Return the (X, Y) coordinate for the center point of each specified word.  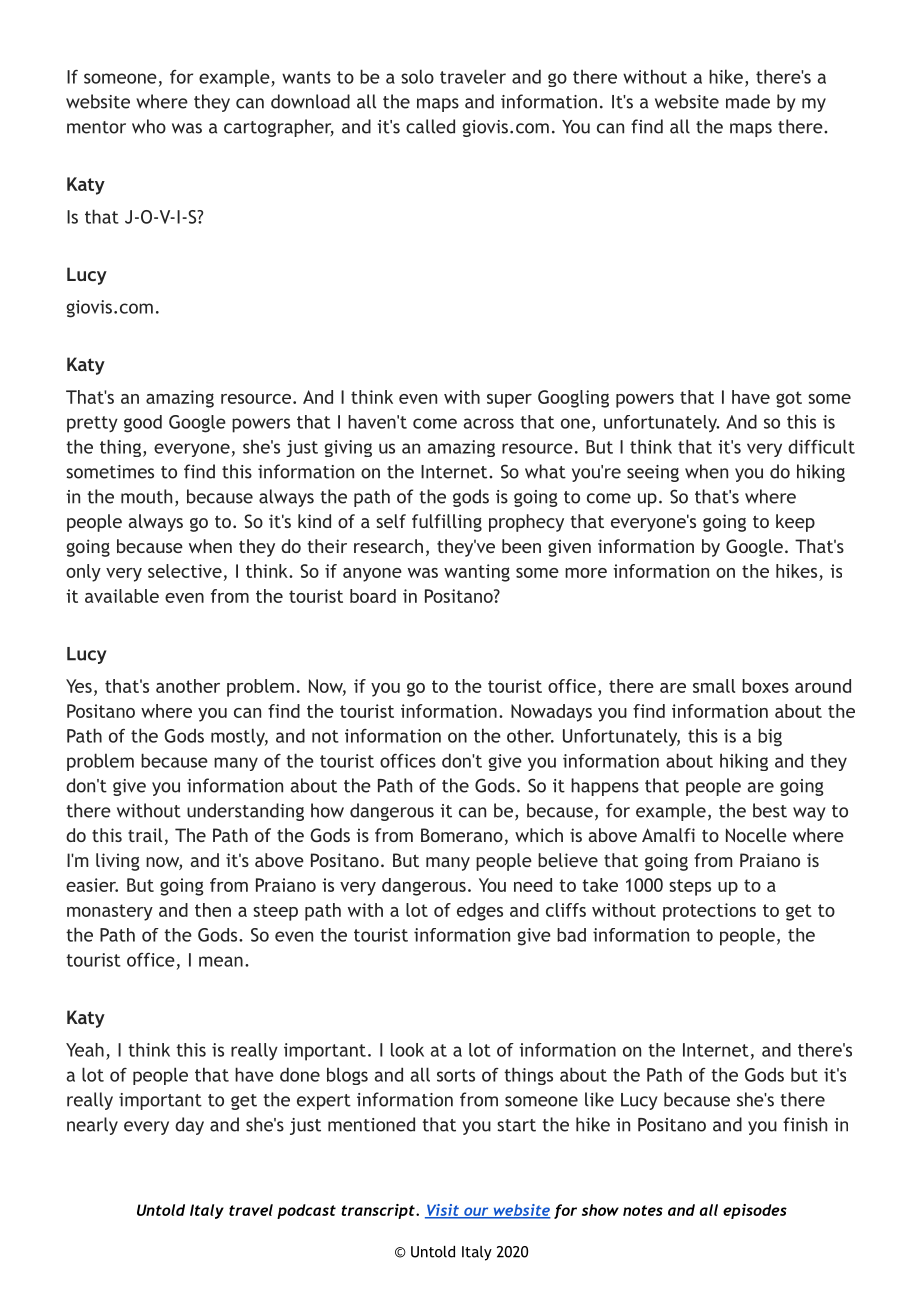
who (149, 126)
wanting (477, 573)
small (714, 686)
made (748, 101)
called (430, 126)
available (122, 596)
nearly (92, 1126)
